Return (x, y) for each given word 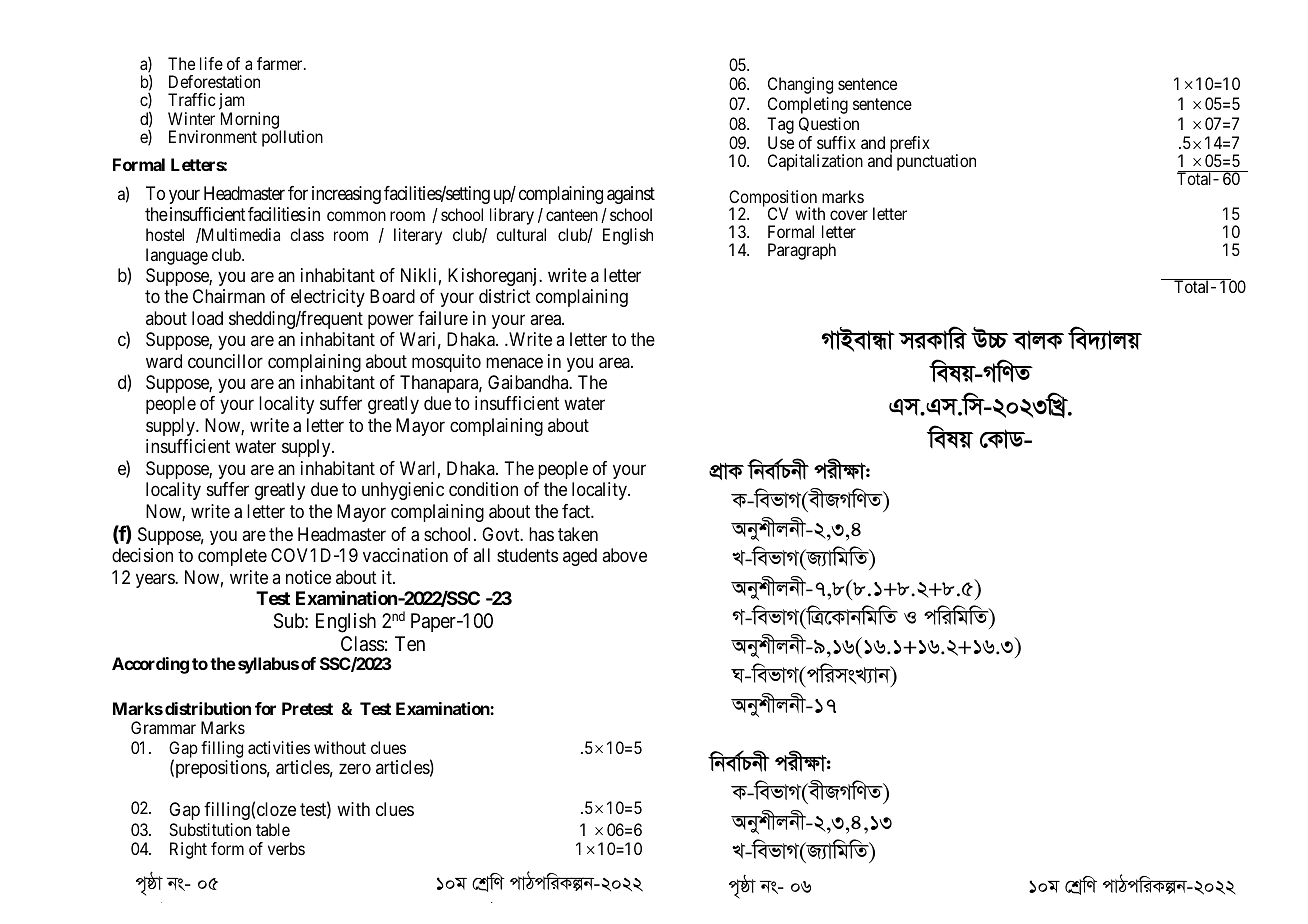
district (505, 296)
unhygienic (403, 491)
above (624, 555)
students (527, 555)
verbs (286, 848)
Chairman (229, 296)
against (631, 195)
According (150, 665)
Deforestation (214, 81)
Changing (800, 85)
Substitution (210, 829)
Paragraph (802, 251)
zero (355, 769)
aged (580, 557)
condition (483, 489)
